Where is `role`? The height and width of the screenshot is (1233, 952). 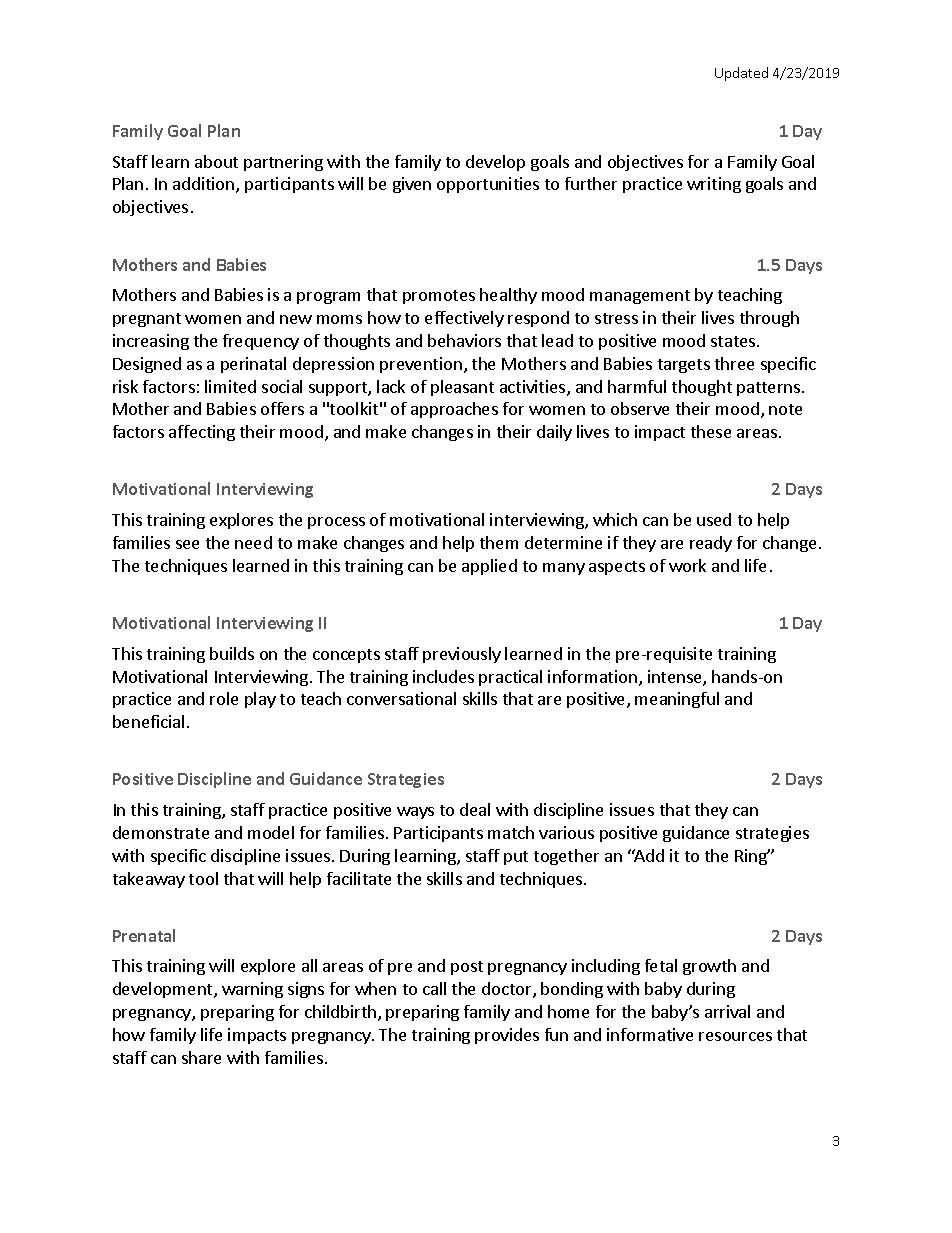
role is located at coordinates (224, 698).
